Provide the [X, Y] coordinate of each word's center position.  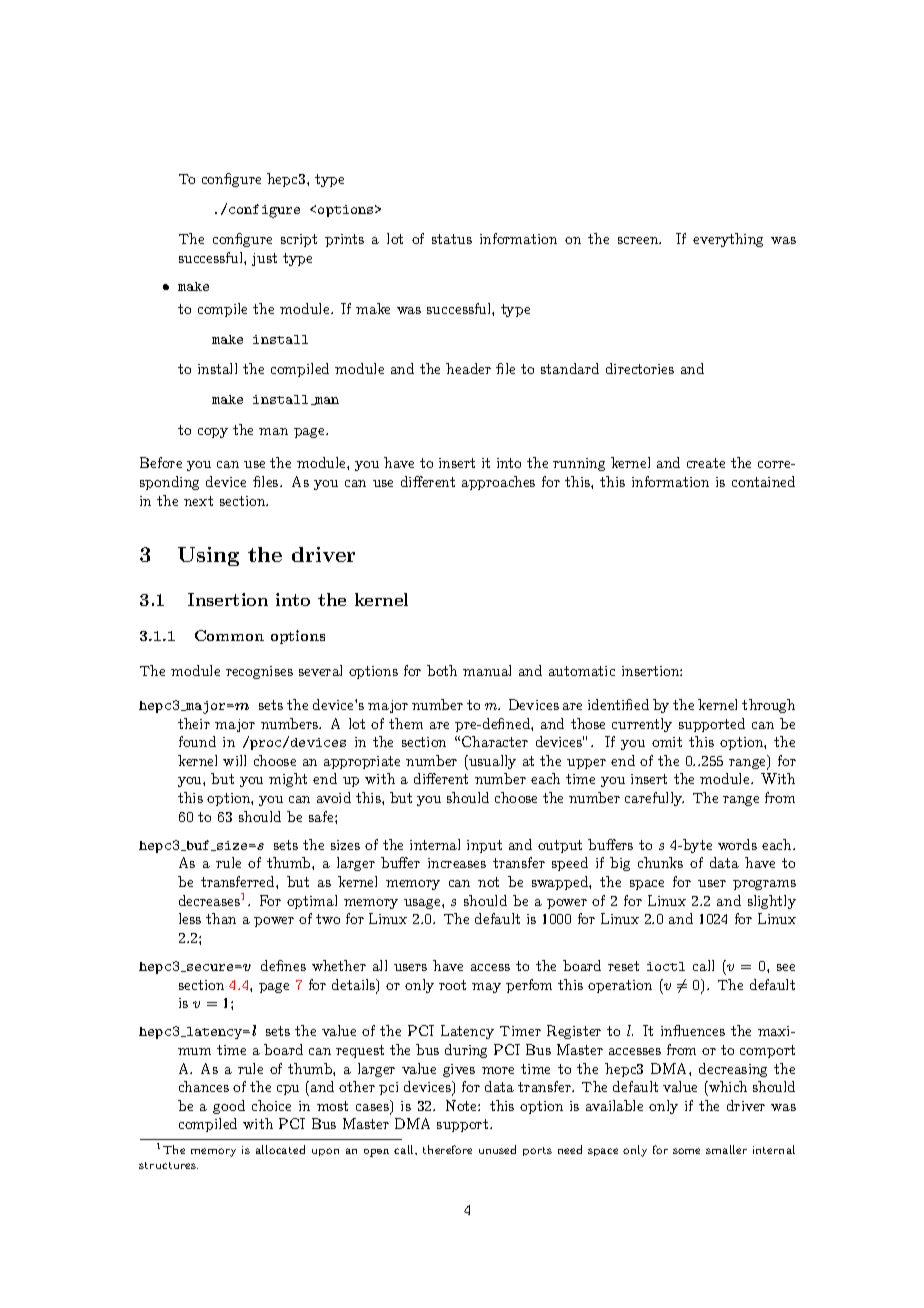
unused [497, 1149]
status [452, 239]
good [229, 1107]
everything [728, 240]
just [264, 259]
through [768, 706]
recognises [259, 672]
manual [487, 670]
